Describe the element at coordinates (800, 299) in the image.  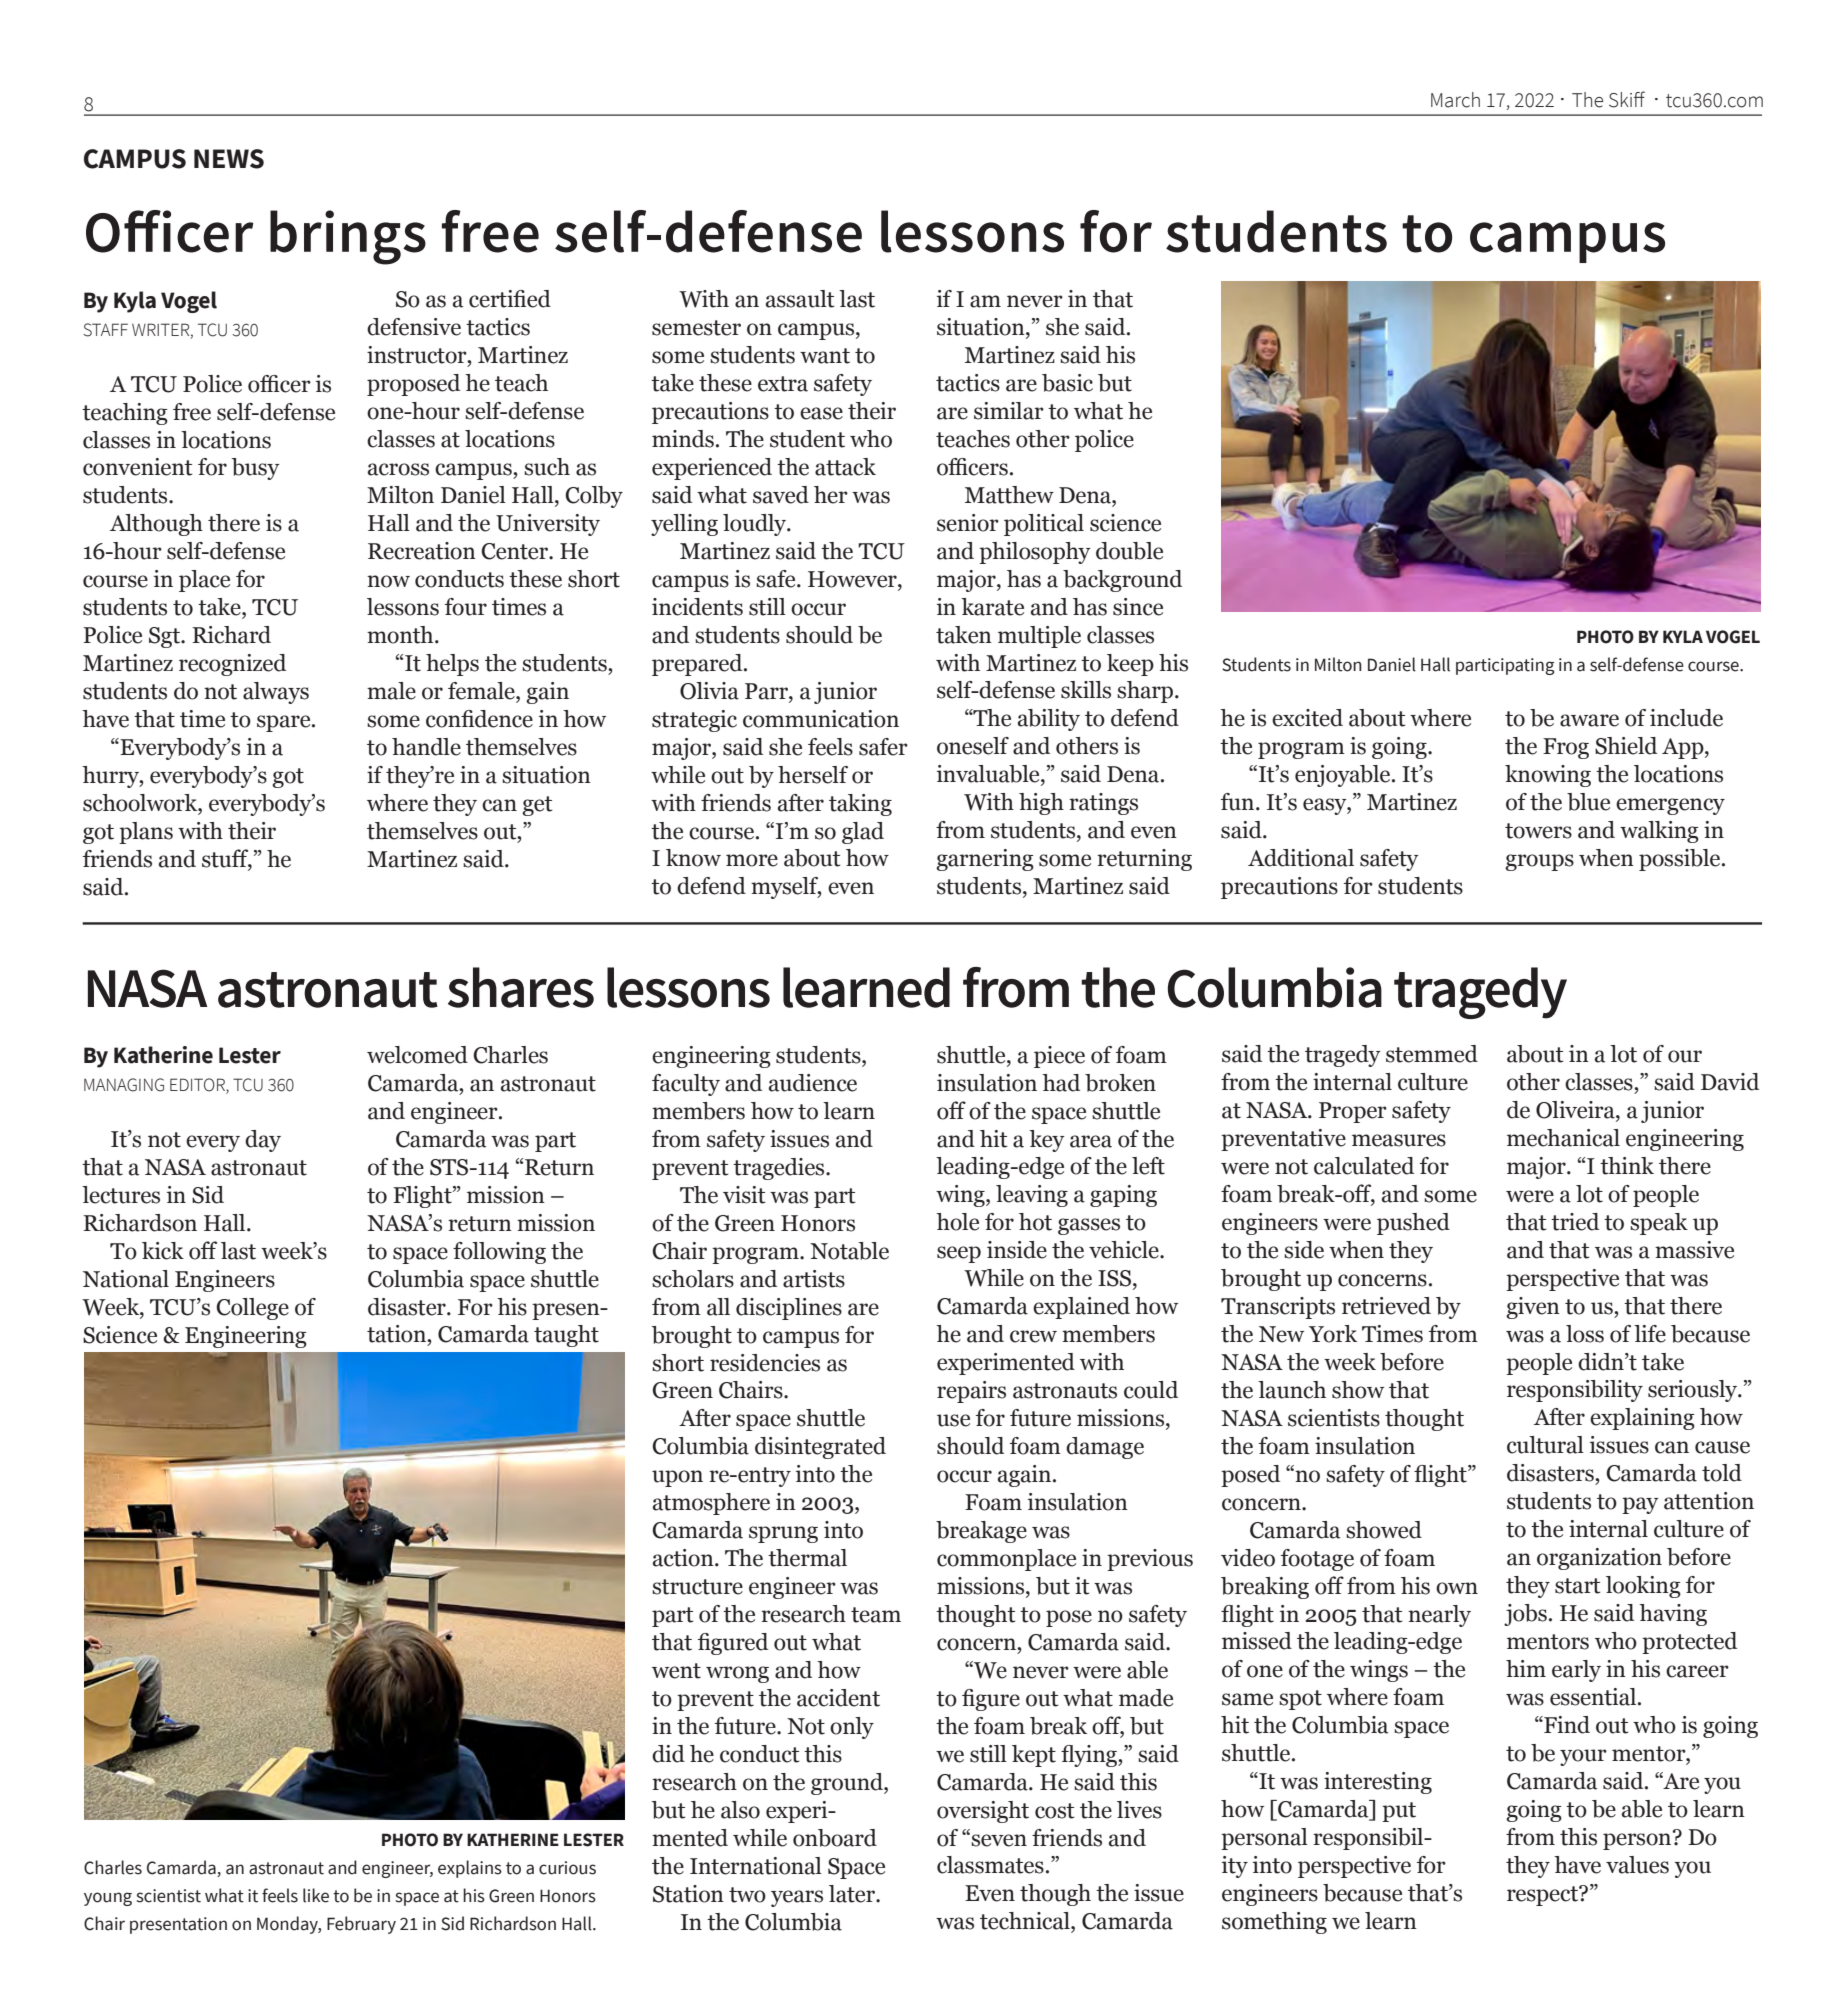
I see `assault` at that location.
